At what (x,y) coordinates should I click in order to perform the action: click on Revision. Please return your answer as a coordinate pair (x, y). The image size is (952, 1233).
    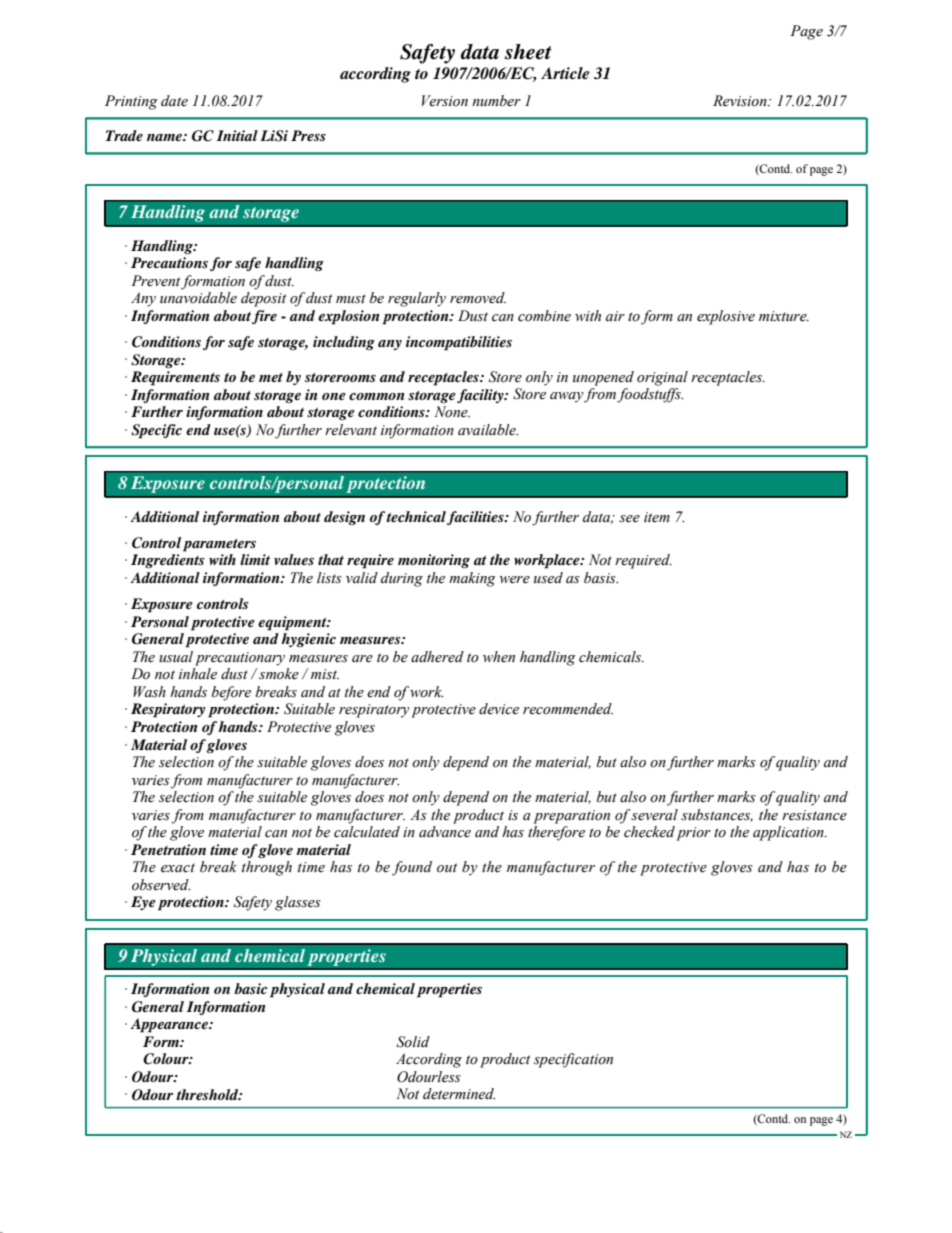
    Looking at the image, I should click on (741, 101).
